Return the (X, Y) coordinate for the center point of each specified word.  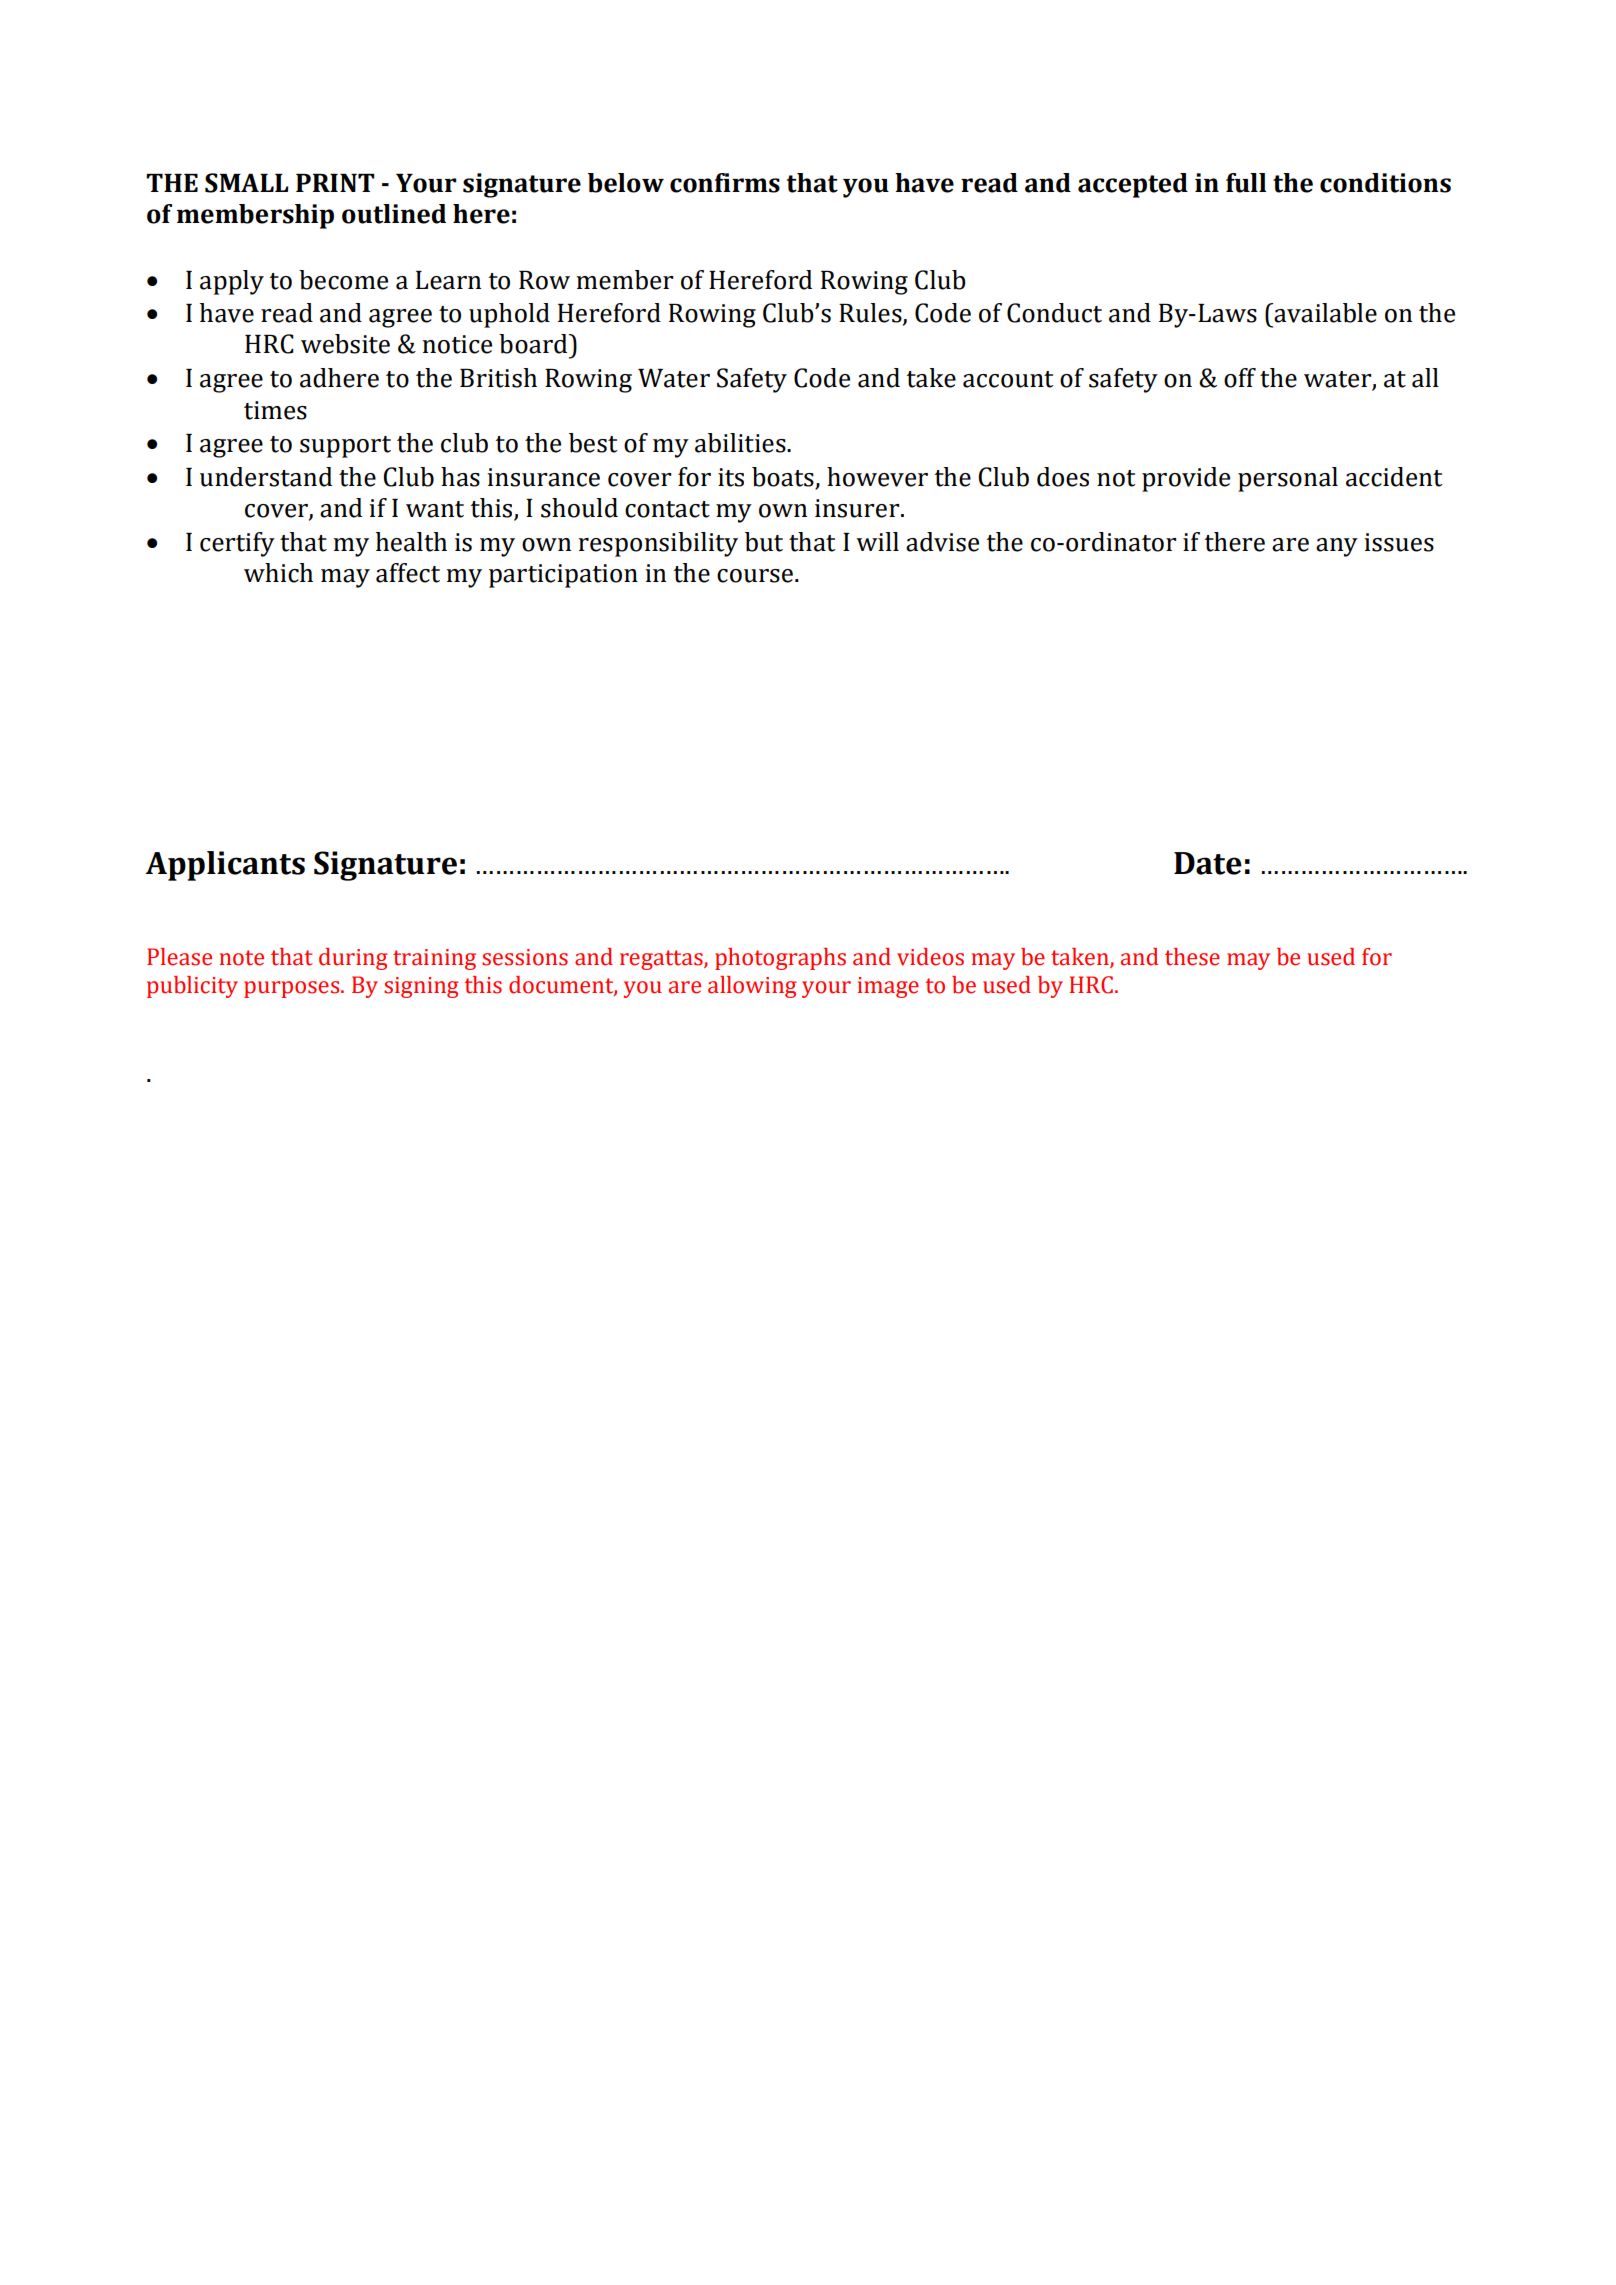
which (278, 573)
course (755, 576)
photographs (780, 959)
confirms (725, 183)
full (1246, 183)
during (353, 959)
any (1337, 547)
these (1192, 957)
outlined (394, 214)
